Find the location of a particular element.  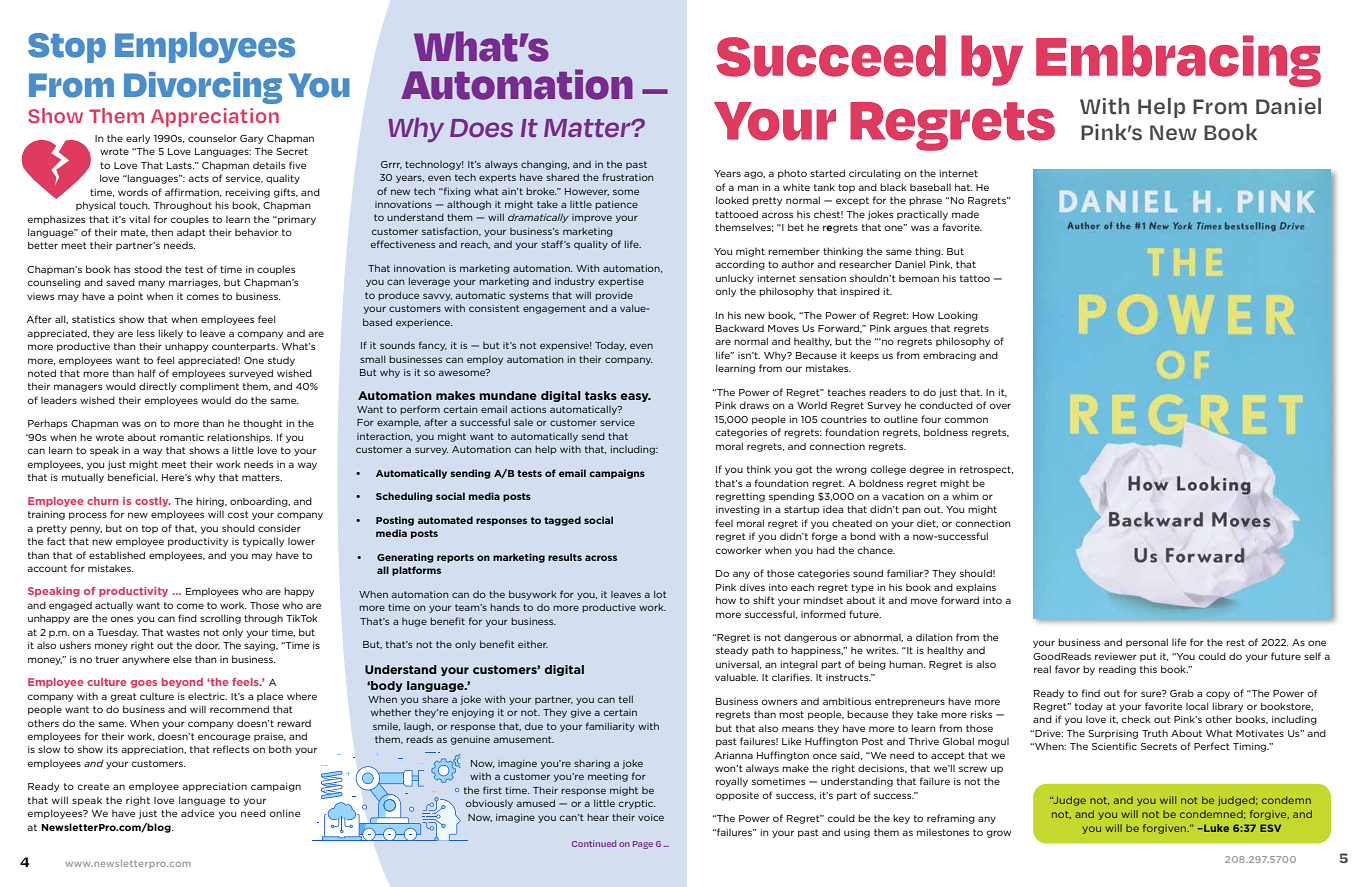

less is located at coordinates (146, 333).
